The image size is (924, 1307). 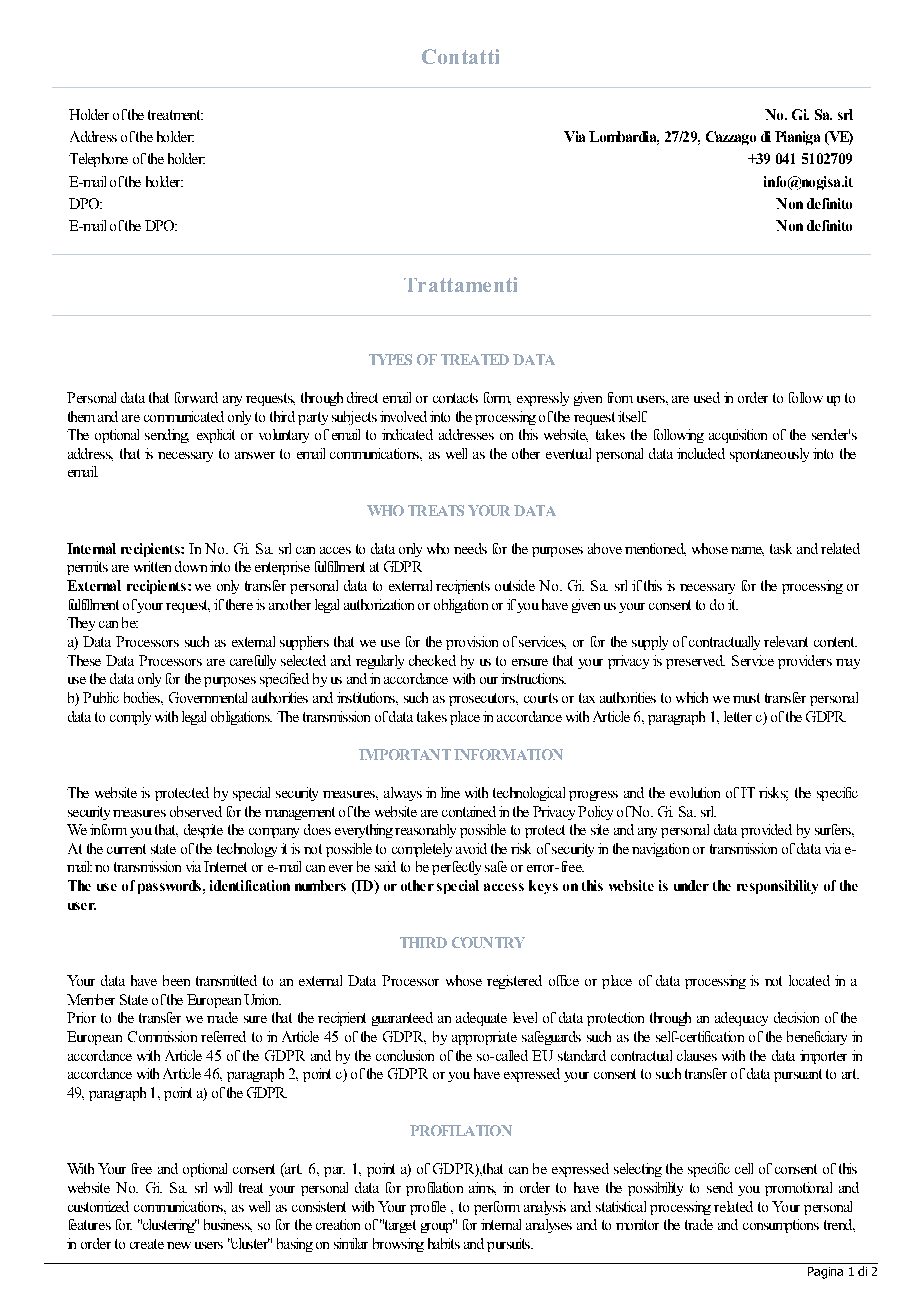 What do you see at coordinates (707, 397) in the screenshot?
I see `used` at bounding box center [707, 397].
